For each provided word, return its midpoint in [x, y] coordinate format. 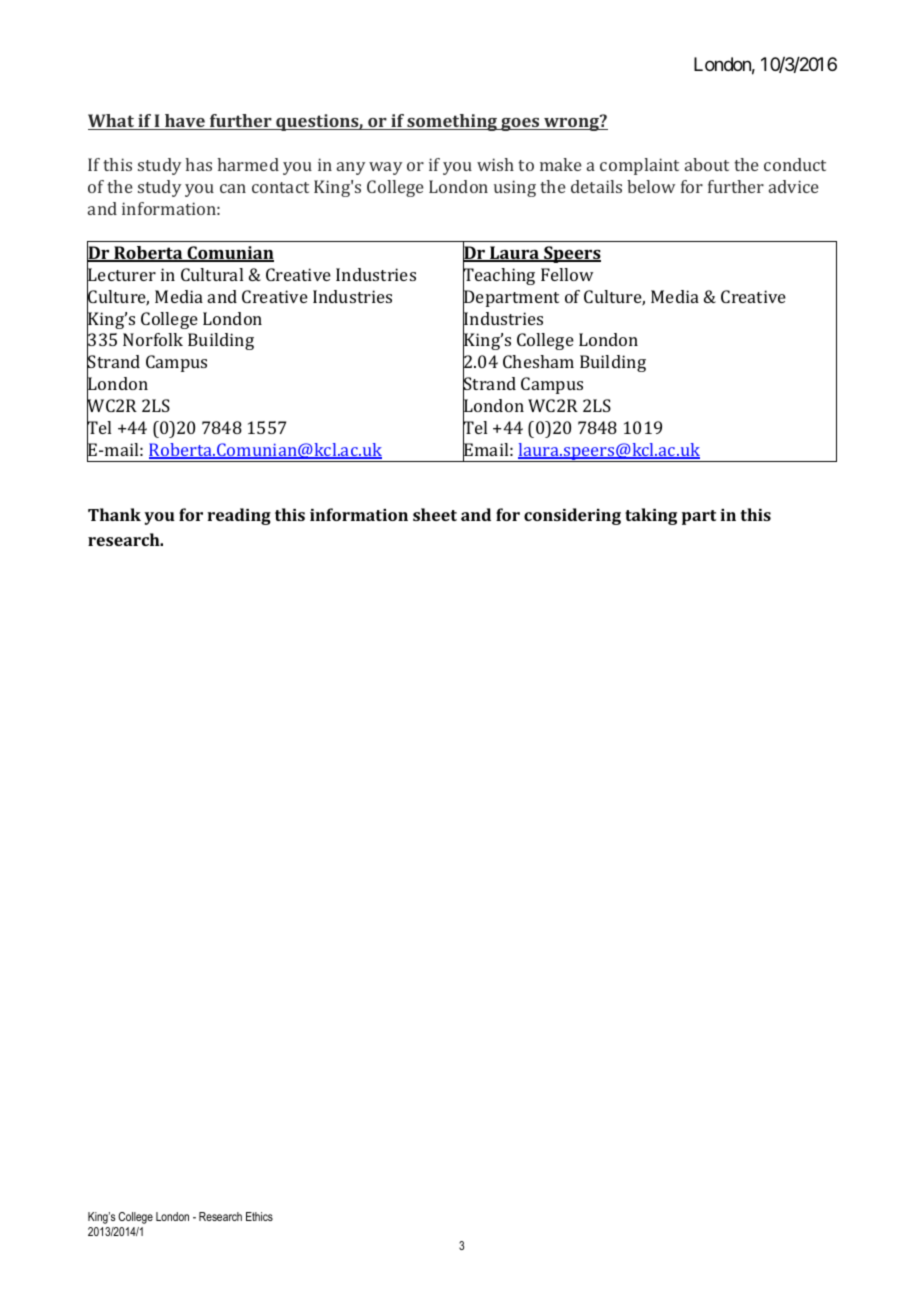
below [651, 186]
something [452, 122]
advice [794, 186]
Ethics [259, 1216]
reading [239, 516]
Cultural [212, 274]
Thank [114, 514]
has [199, 164]
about [707, 164]
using [515, 188]
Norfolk [153, 339]
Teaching [499, 277]
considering [572, 516]
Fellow [567, 274]
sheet [435, 514]
